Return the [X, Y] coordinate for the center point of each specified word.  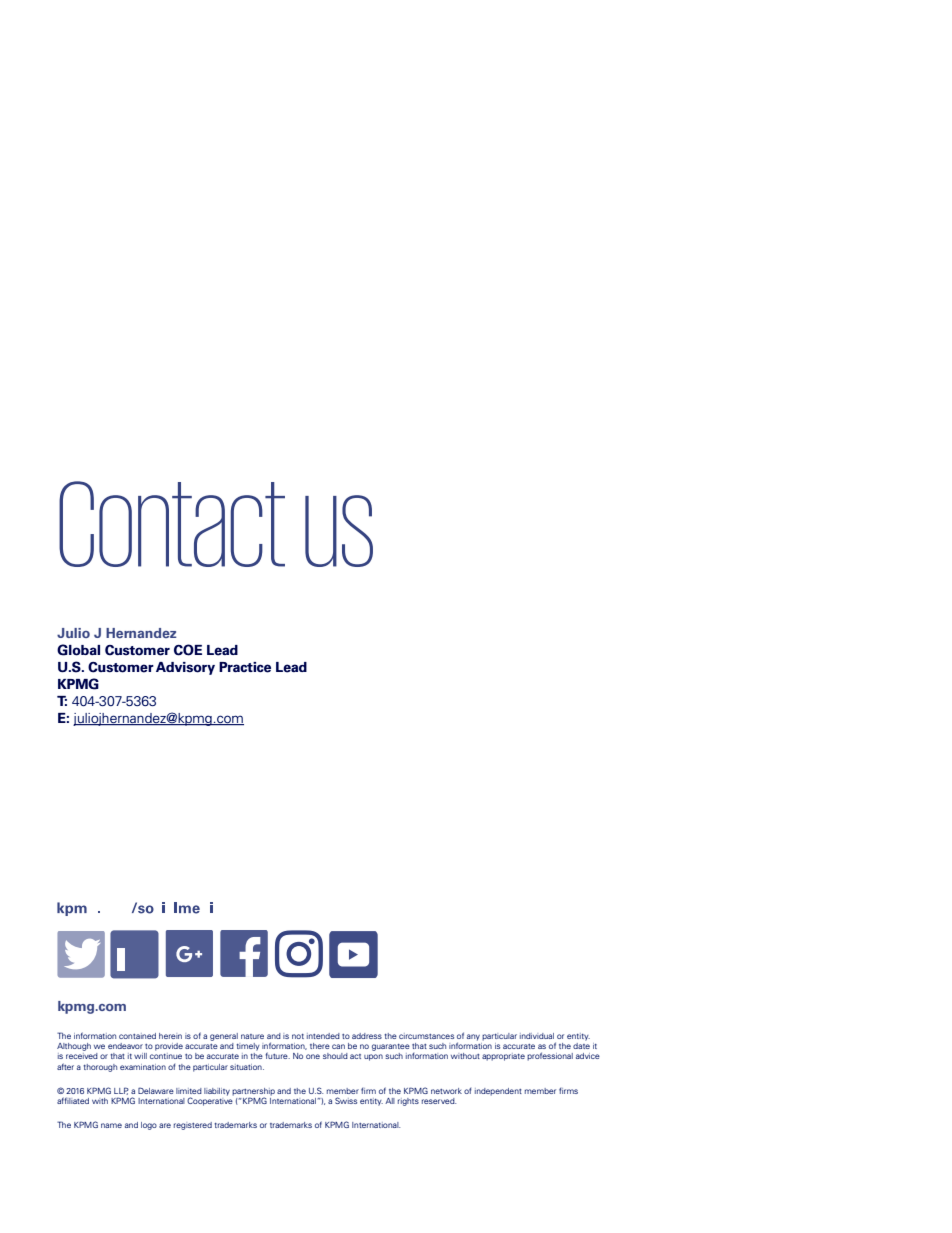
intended [323, 1036]
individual [537, 1036]
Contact [172, 524]
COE [188, 650]
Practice [245, 667]
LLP [121, 1091]
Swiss [346, 1100]
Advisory [185, 668]
